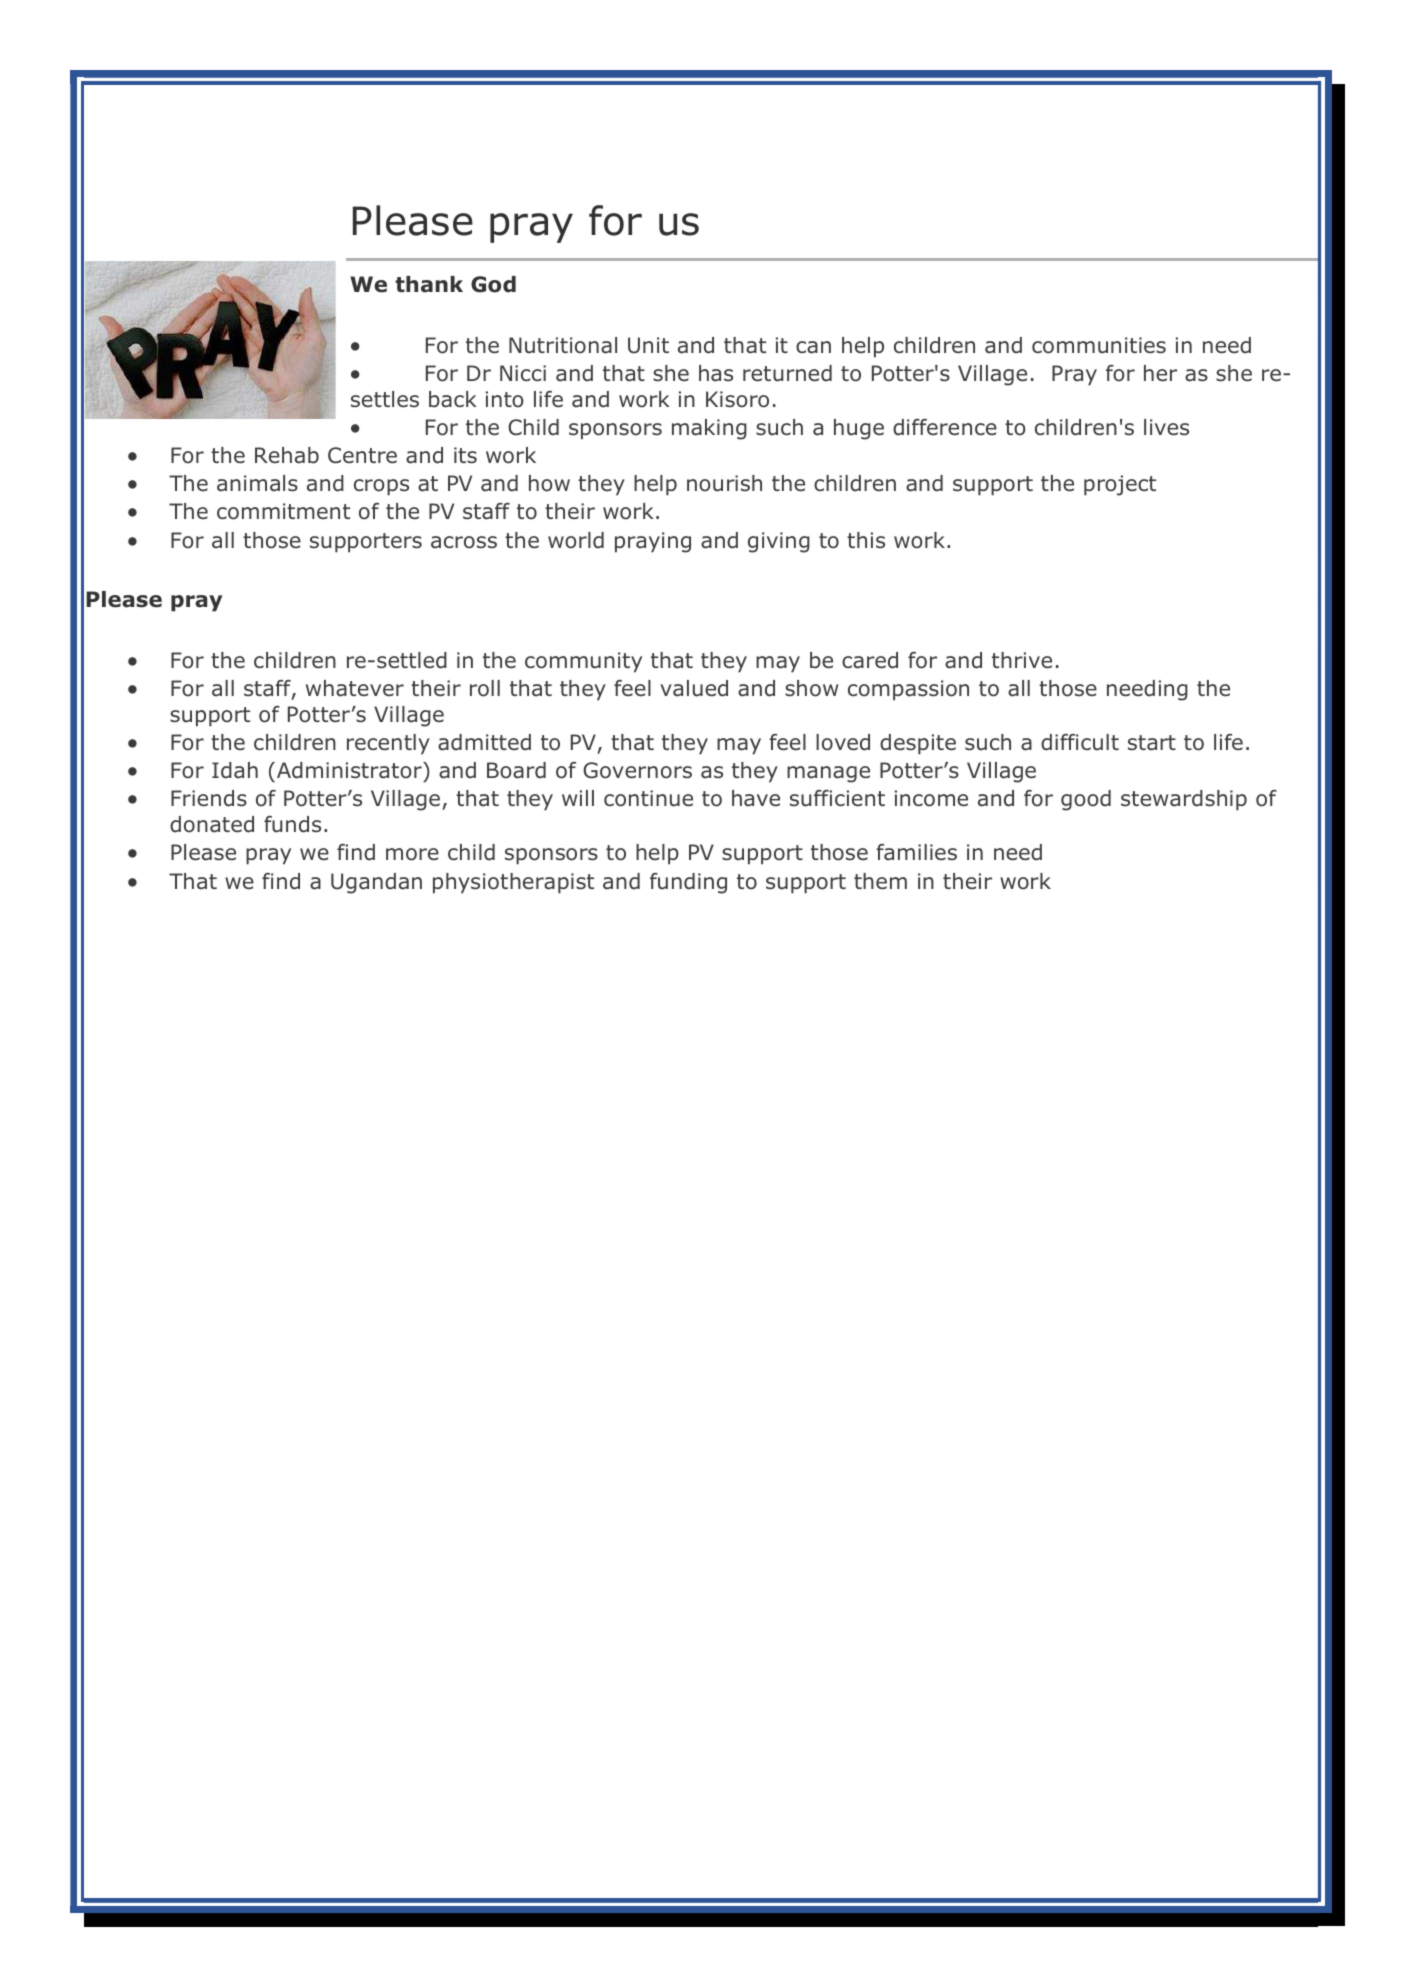 The height and width of the page is (1983, 1402). What do you see at coordinates (429, 284) in the page?
I see `thank` at bounding box center [429, 284].
